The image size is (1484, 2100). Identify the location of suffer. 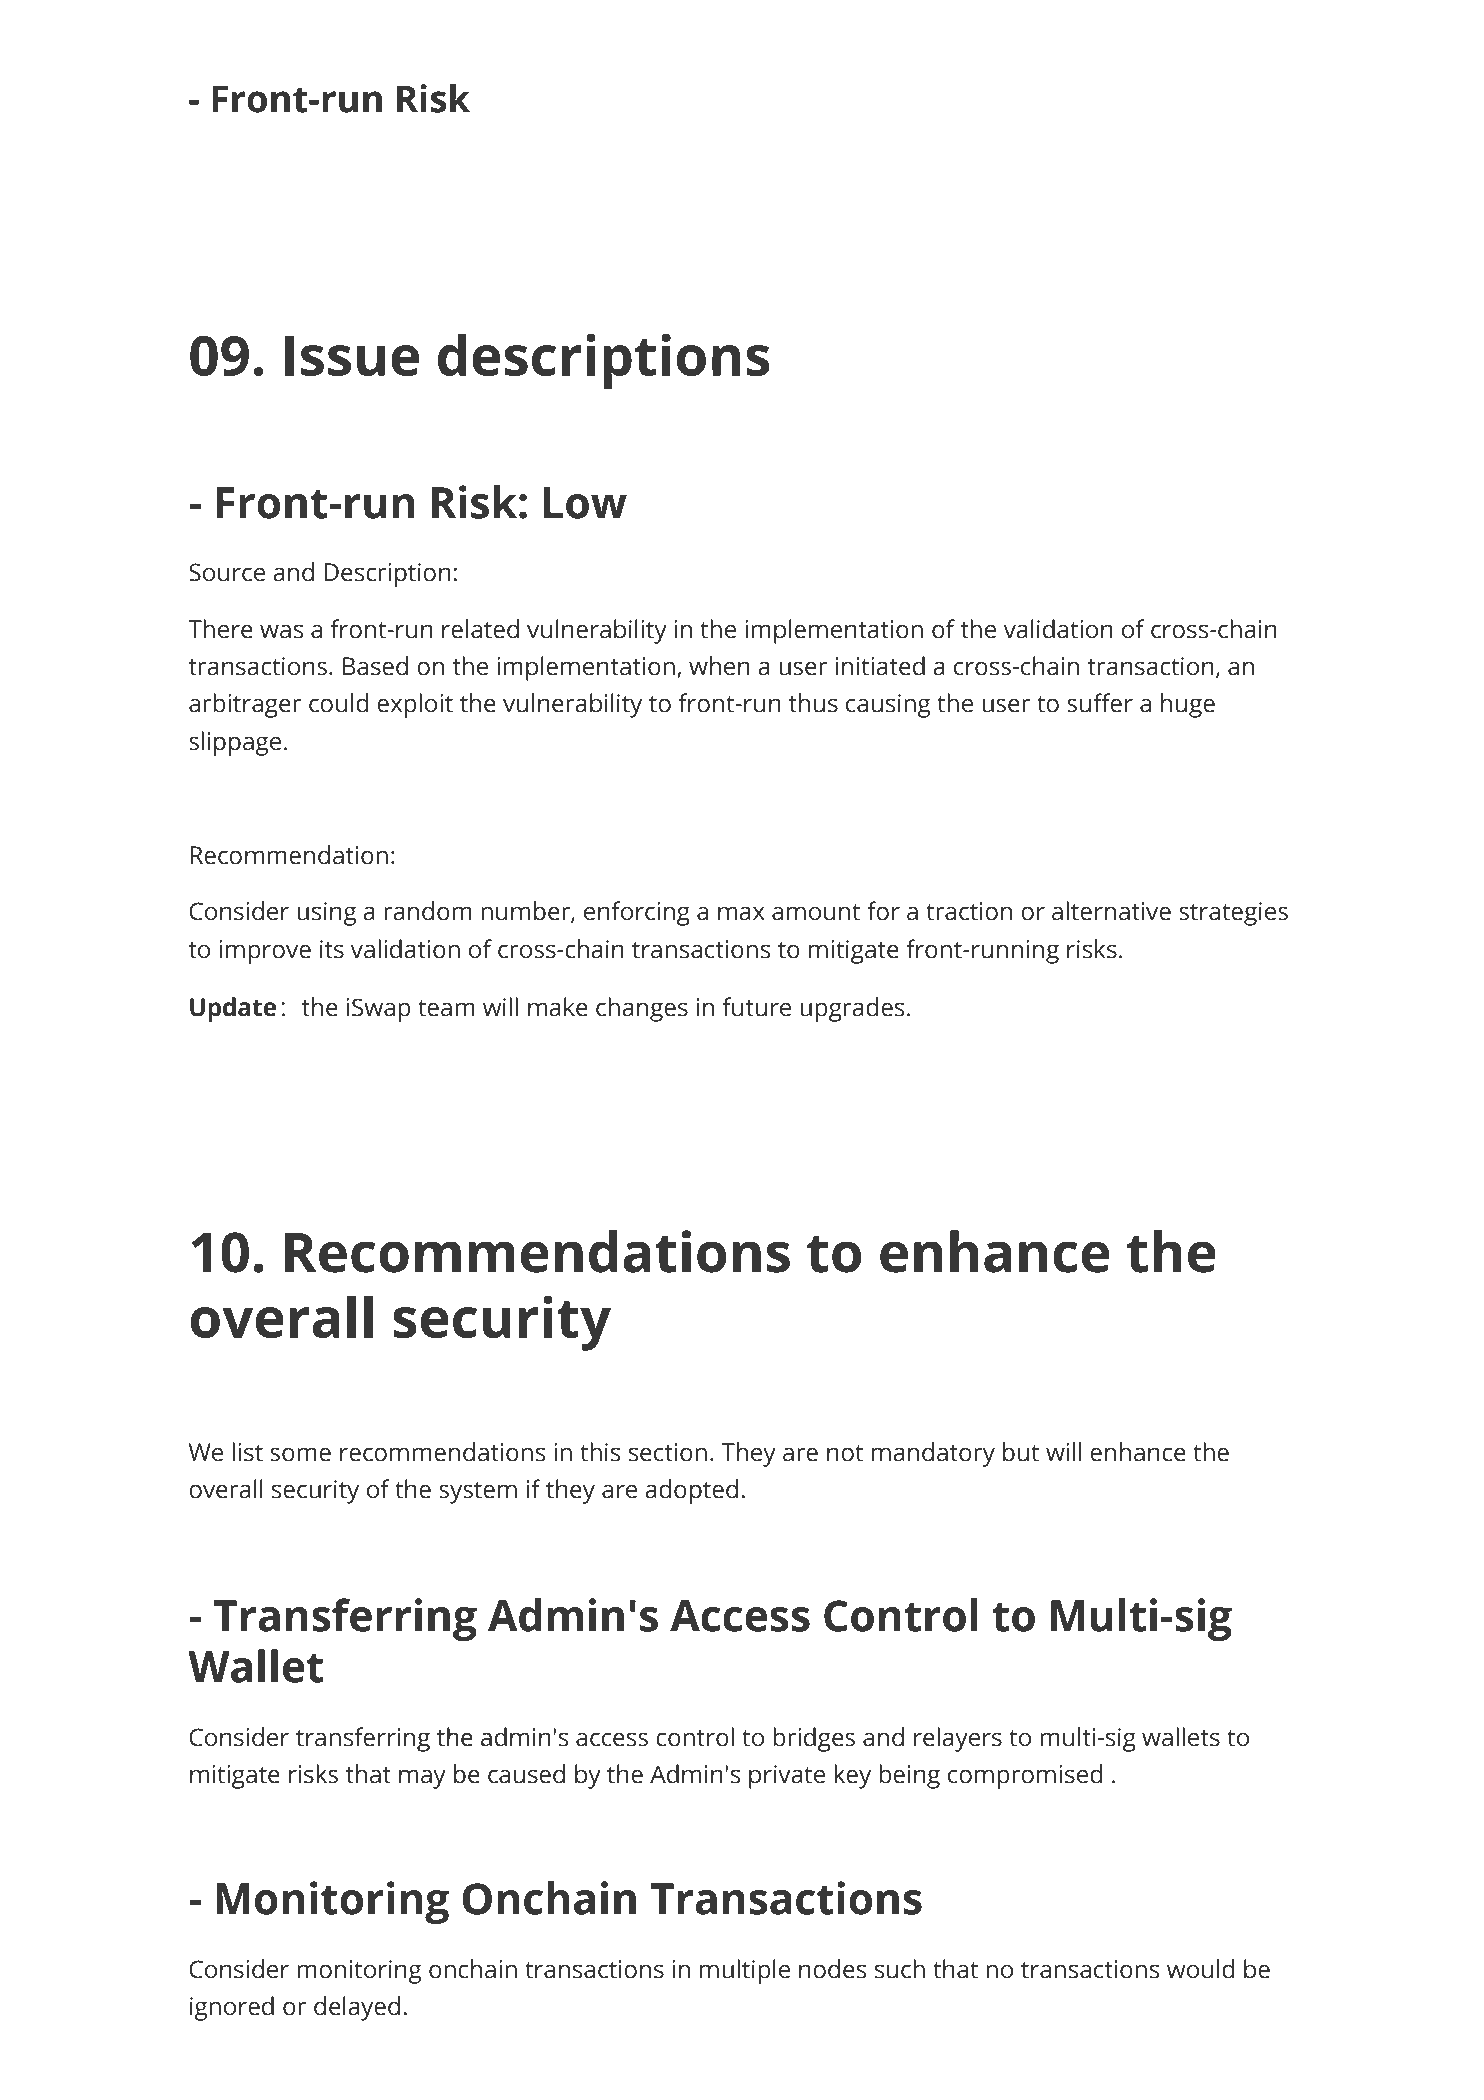
(1100, 703).
